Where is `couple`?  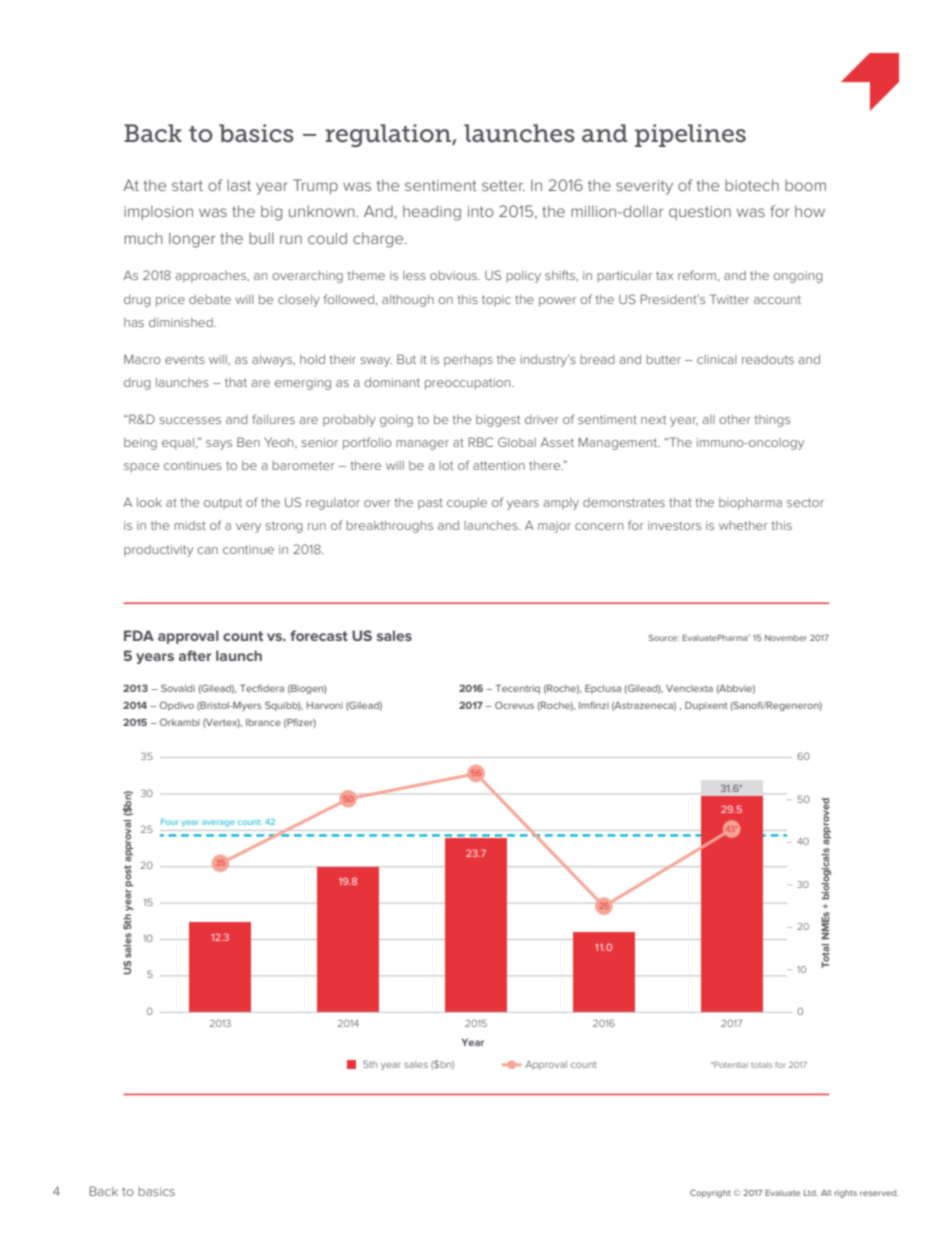
couple is located at coordinates (467, 504).
